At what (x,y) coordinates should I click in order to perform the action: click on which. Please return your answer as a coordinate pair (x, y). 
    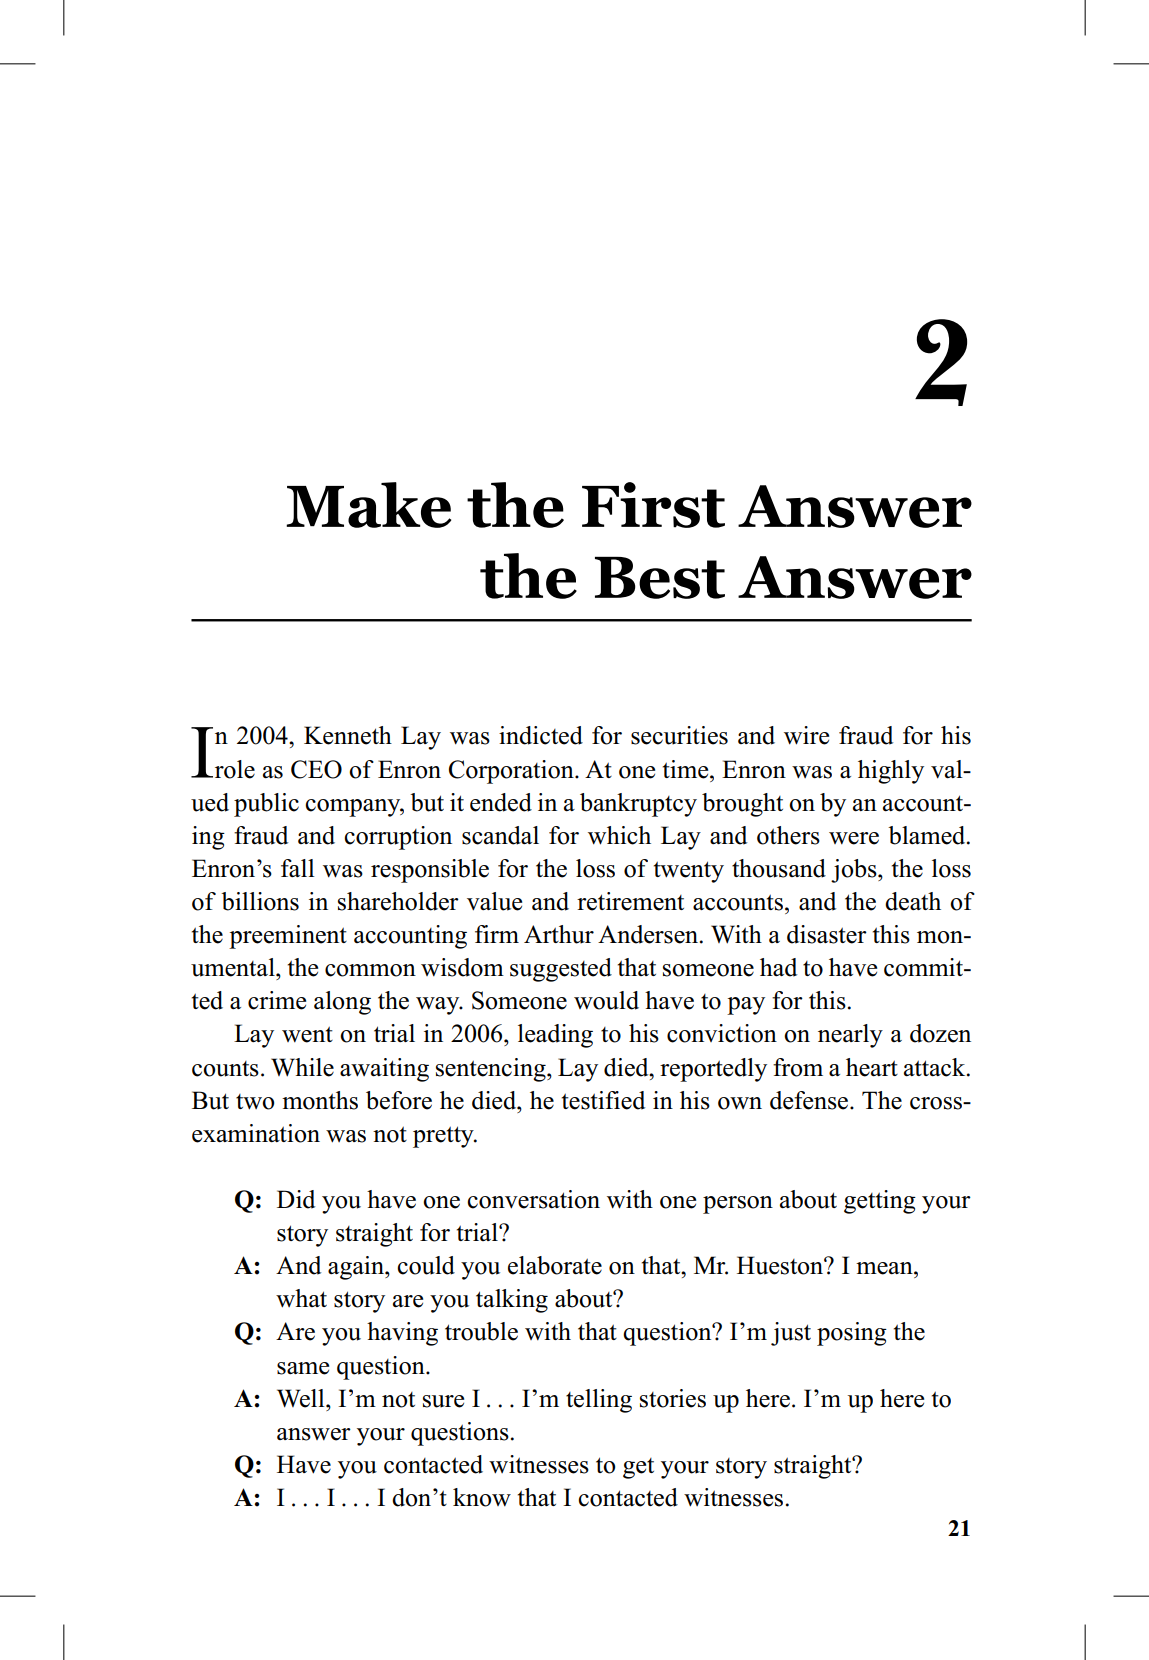
    Looking at the image, I should click on (619, 835).
